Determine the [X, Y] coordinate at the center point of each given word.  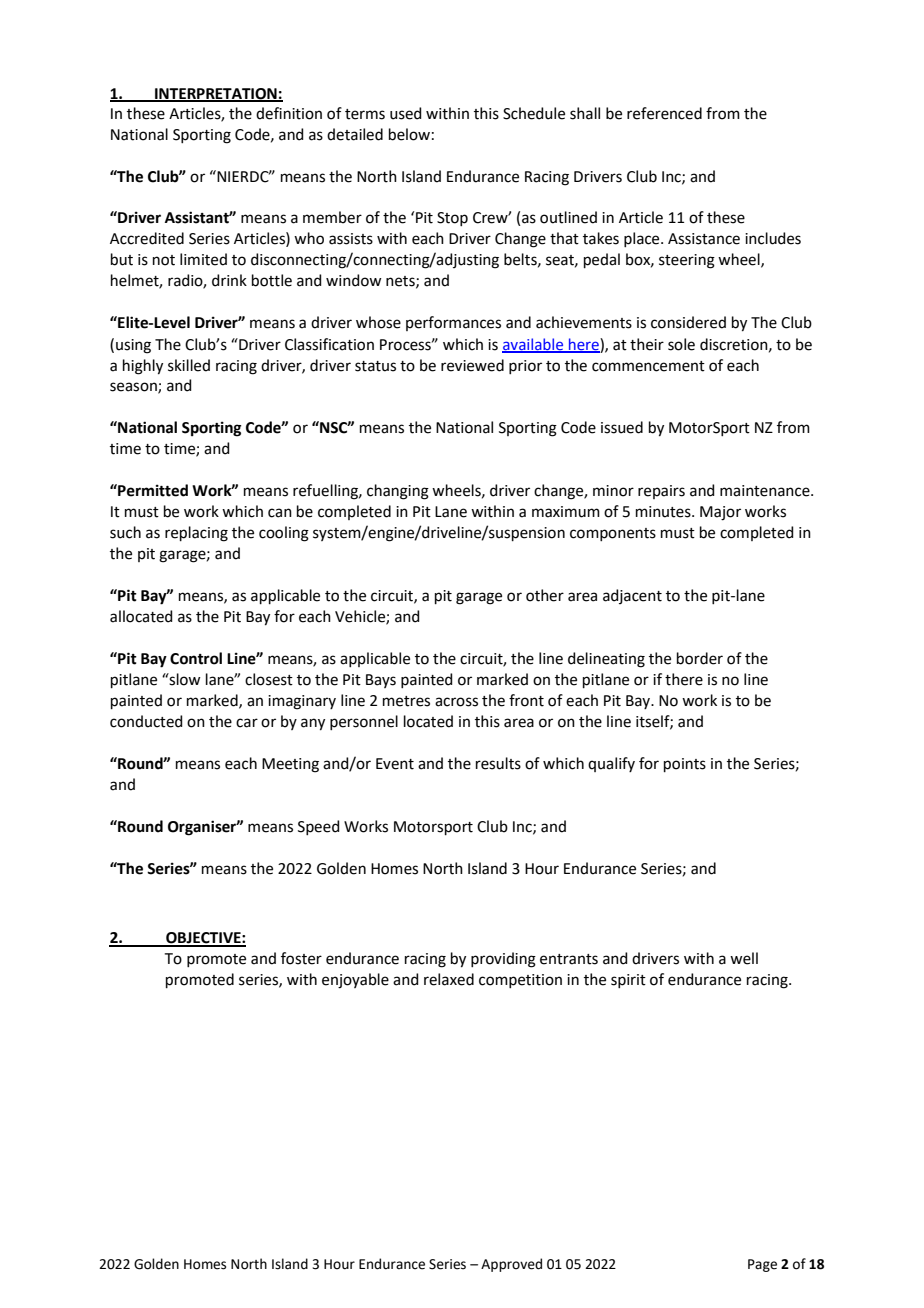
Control [196, 658]
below [409, 134]
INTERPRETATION [216, 94]
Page [762, 1265]
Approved [511, 1265]
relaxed [449, 979]
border [700, 658]
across [456, 702]
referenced [664, 113]
